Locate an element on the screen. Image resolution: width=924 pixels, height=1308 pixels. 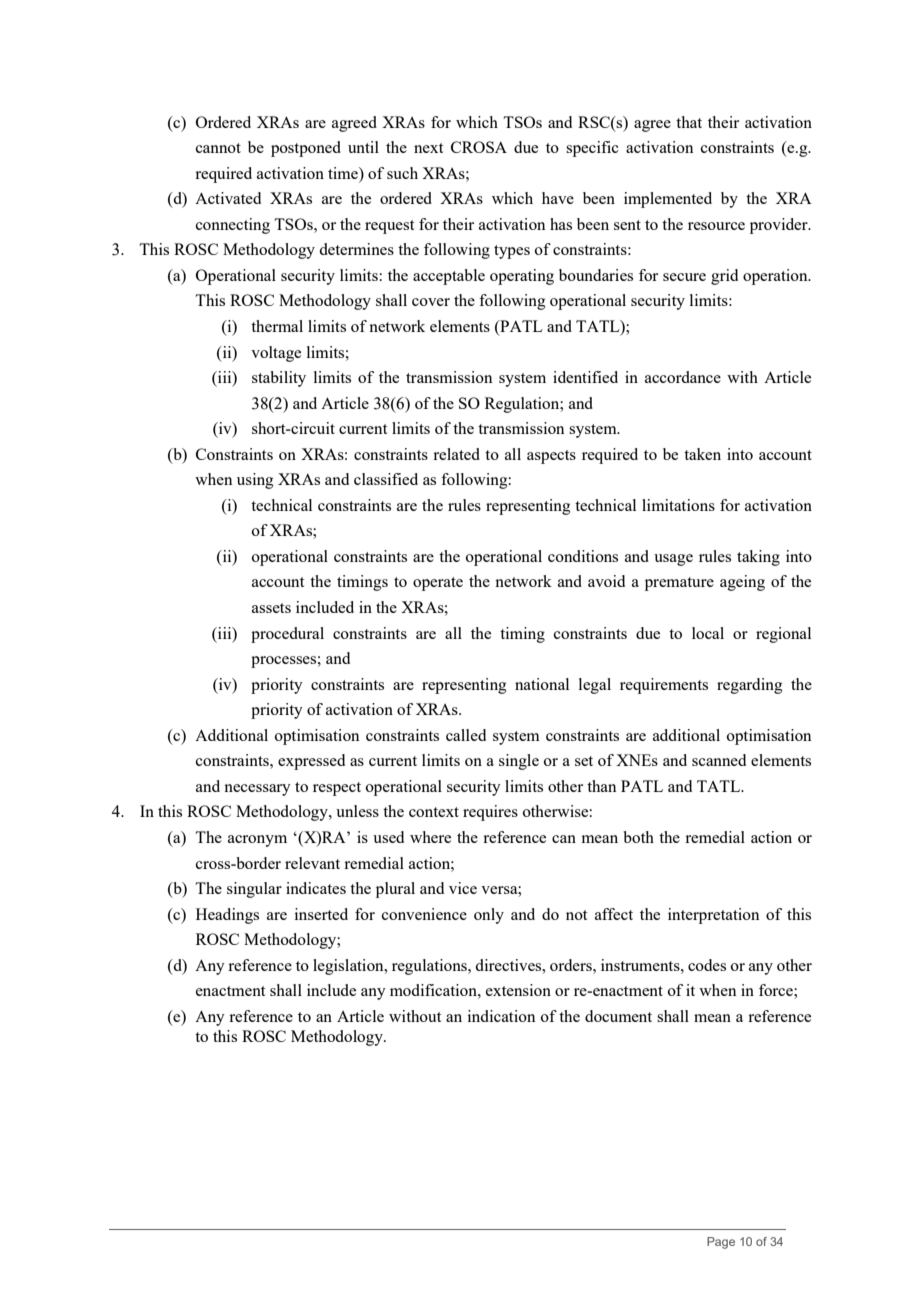
extension is located at coordinates (518, 990).
